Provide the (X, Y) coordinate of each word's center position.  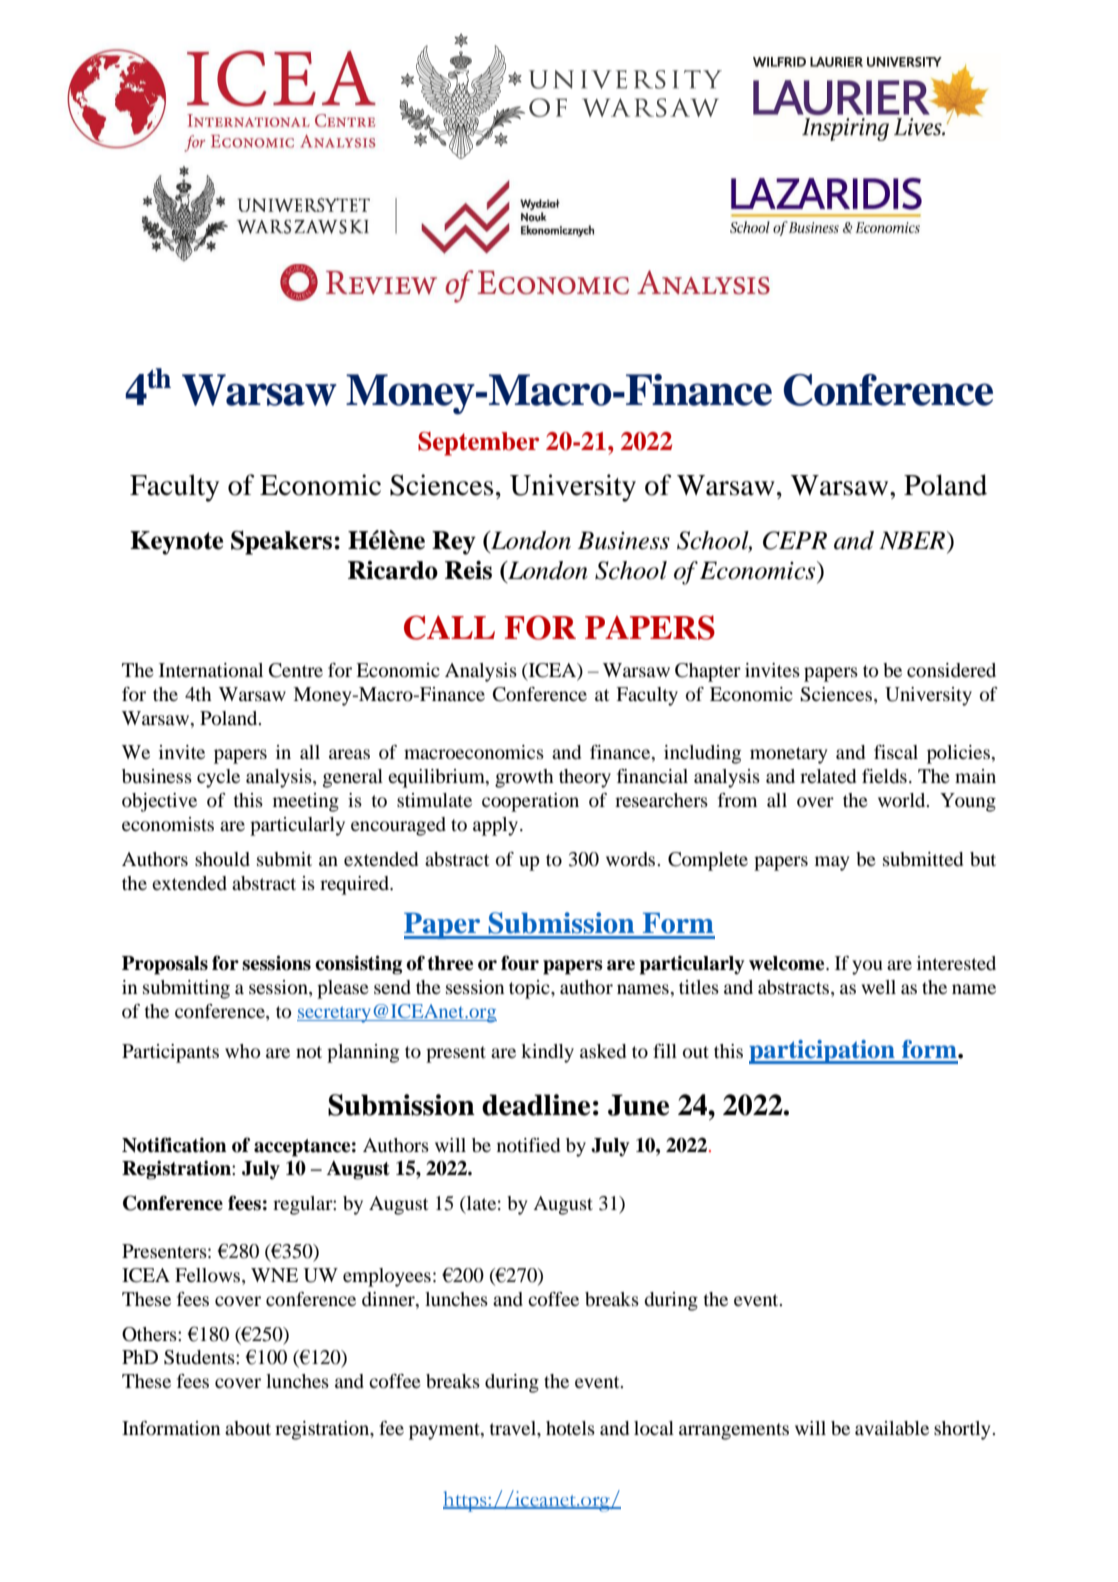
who (242, 1051)
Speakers (281, 542)
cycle (218, 778)
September (478, 444)
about (248, 1428)
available (892, 1428)
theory (585, 778)
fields (884, 776)
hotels (570, 1428)
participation (823, 1052)
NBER (913, 540)
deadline (536, 1105)
